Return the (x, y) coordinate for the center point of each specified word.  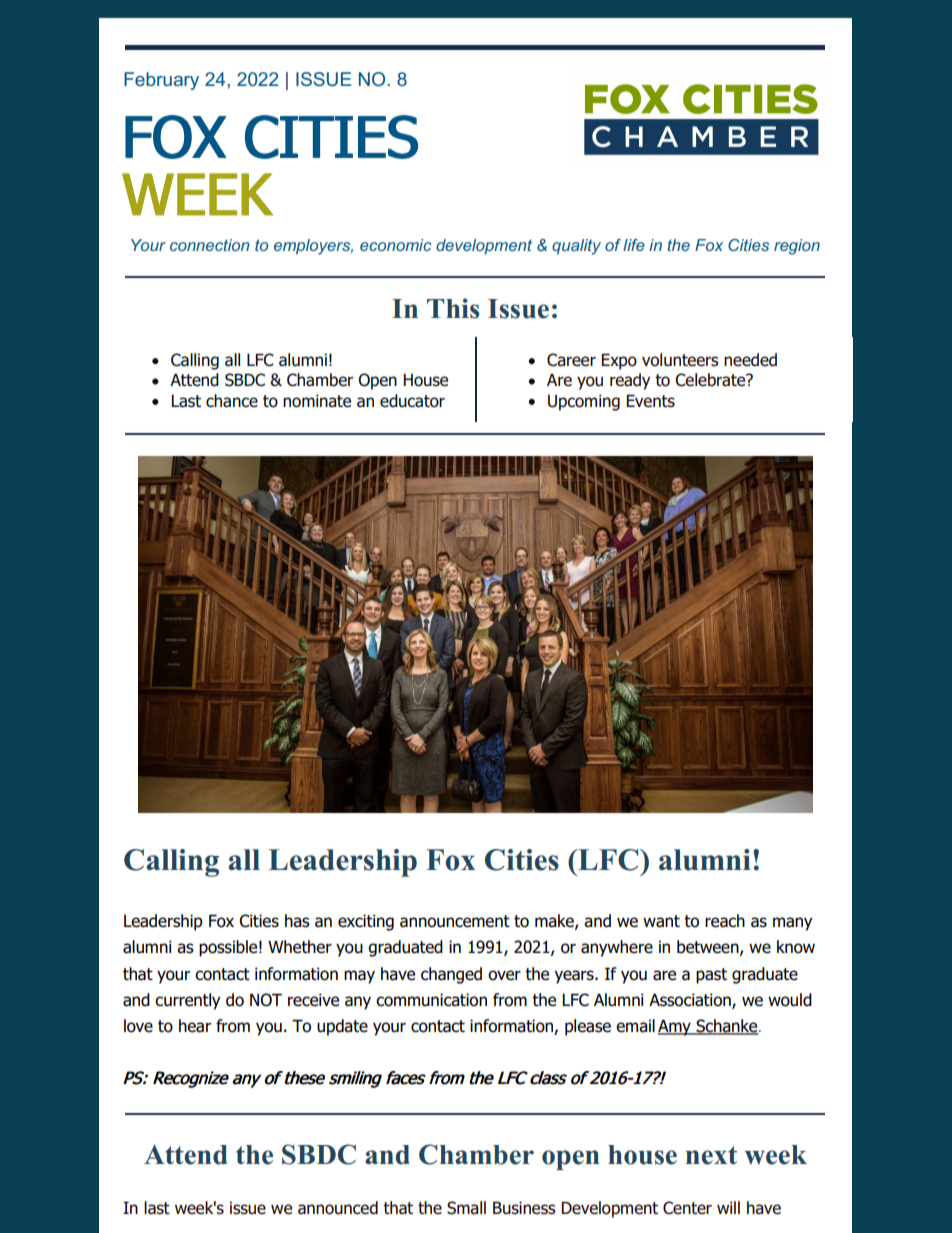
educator (412, 401)
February (161, 81)
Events (650, 401)
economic (396, 245)
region (797, 247)
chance (232, 401)
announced (338, 1208)
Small (466, 1208)
